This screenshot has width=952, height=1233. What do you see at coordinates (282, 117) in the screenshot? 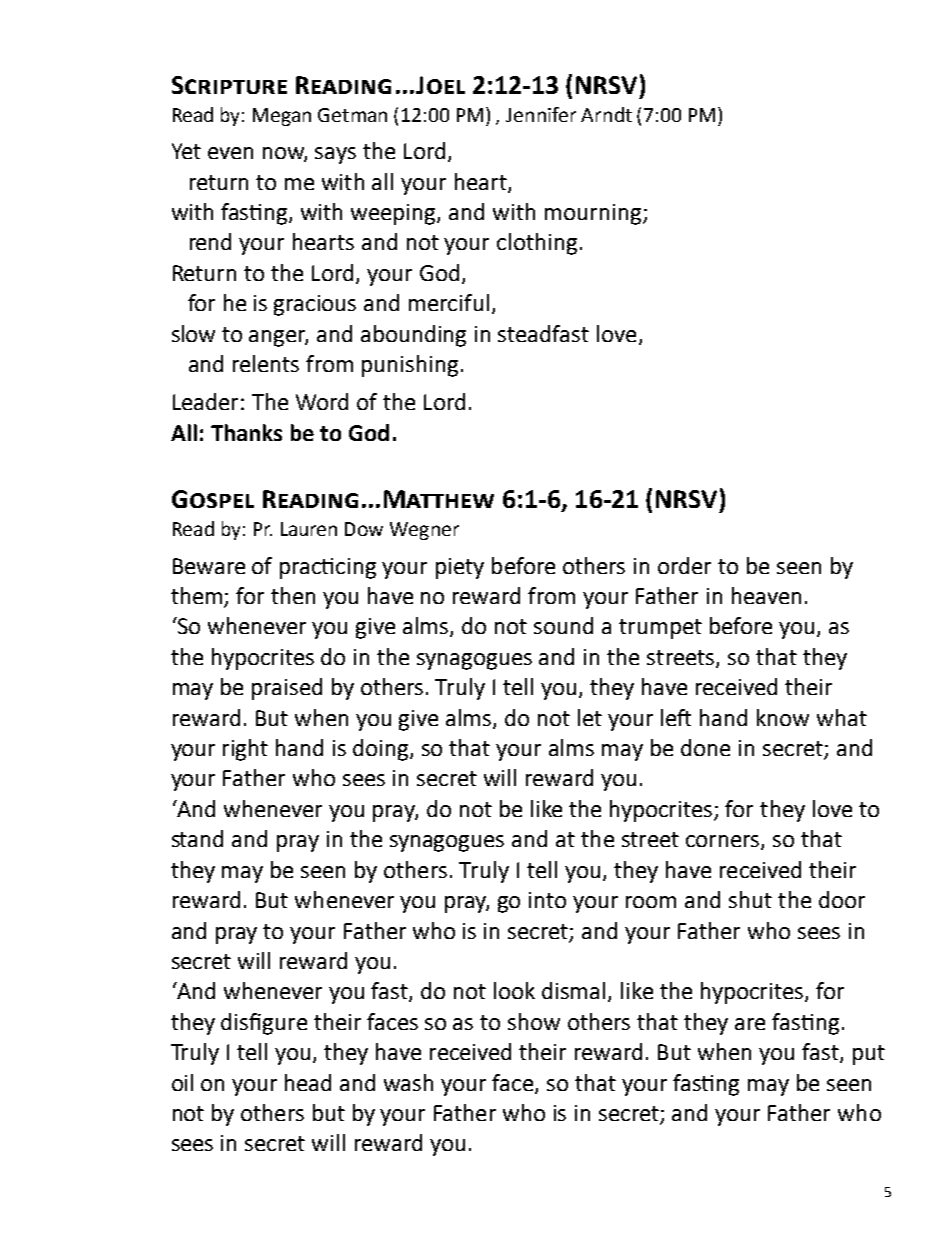
I see `Megan` at bounding box center [282, 117].
